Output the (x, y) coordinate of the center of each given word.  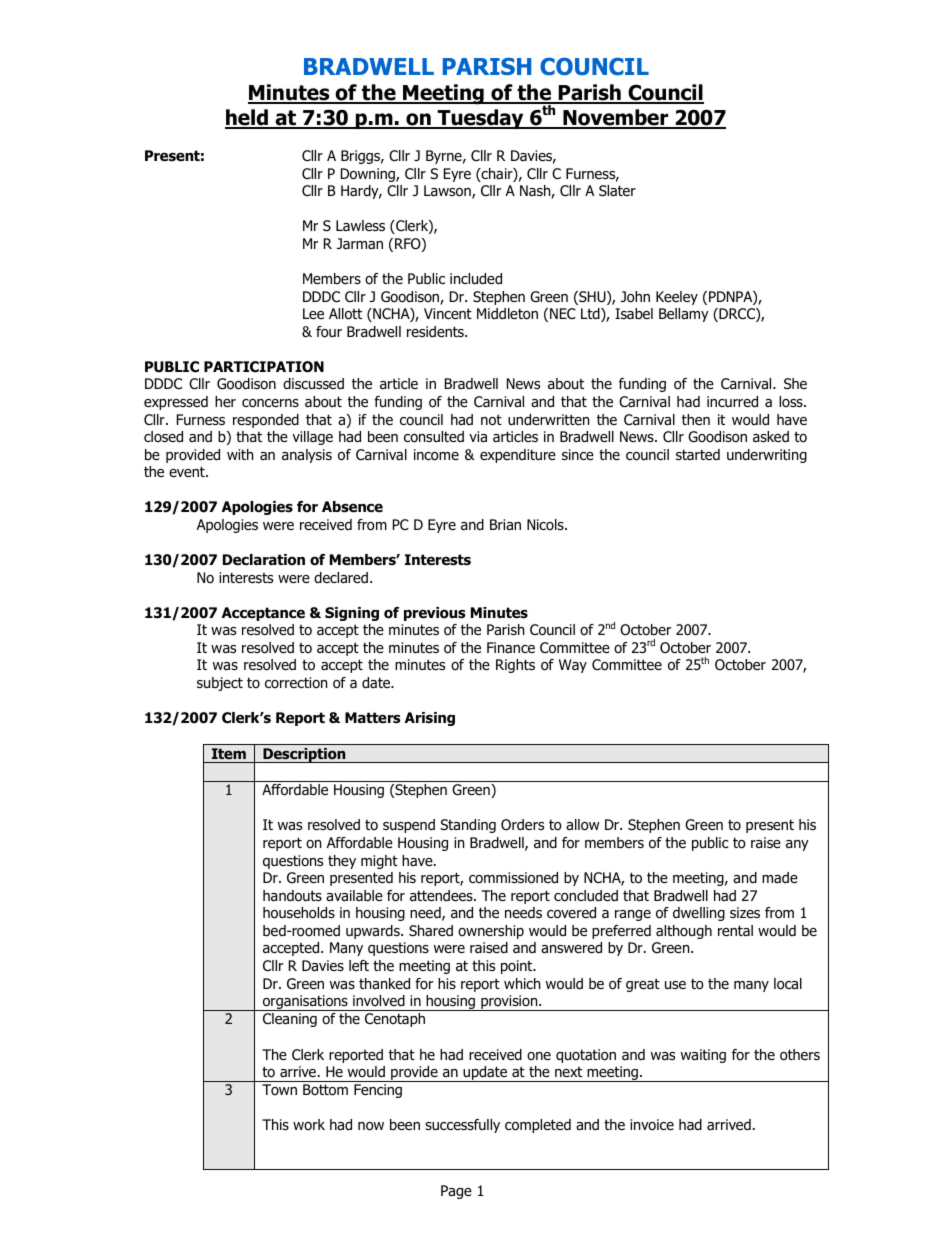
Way (573, 666)
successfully (462, 1126)
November (616, 118)
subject (220, 684)
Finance (511, 647)
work (309, 1125)
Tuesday (480, 119)
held (247, 118)
